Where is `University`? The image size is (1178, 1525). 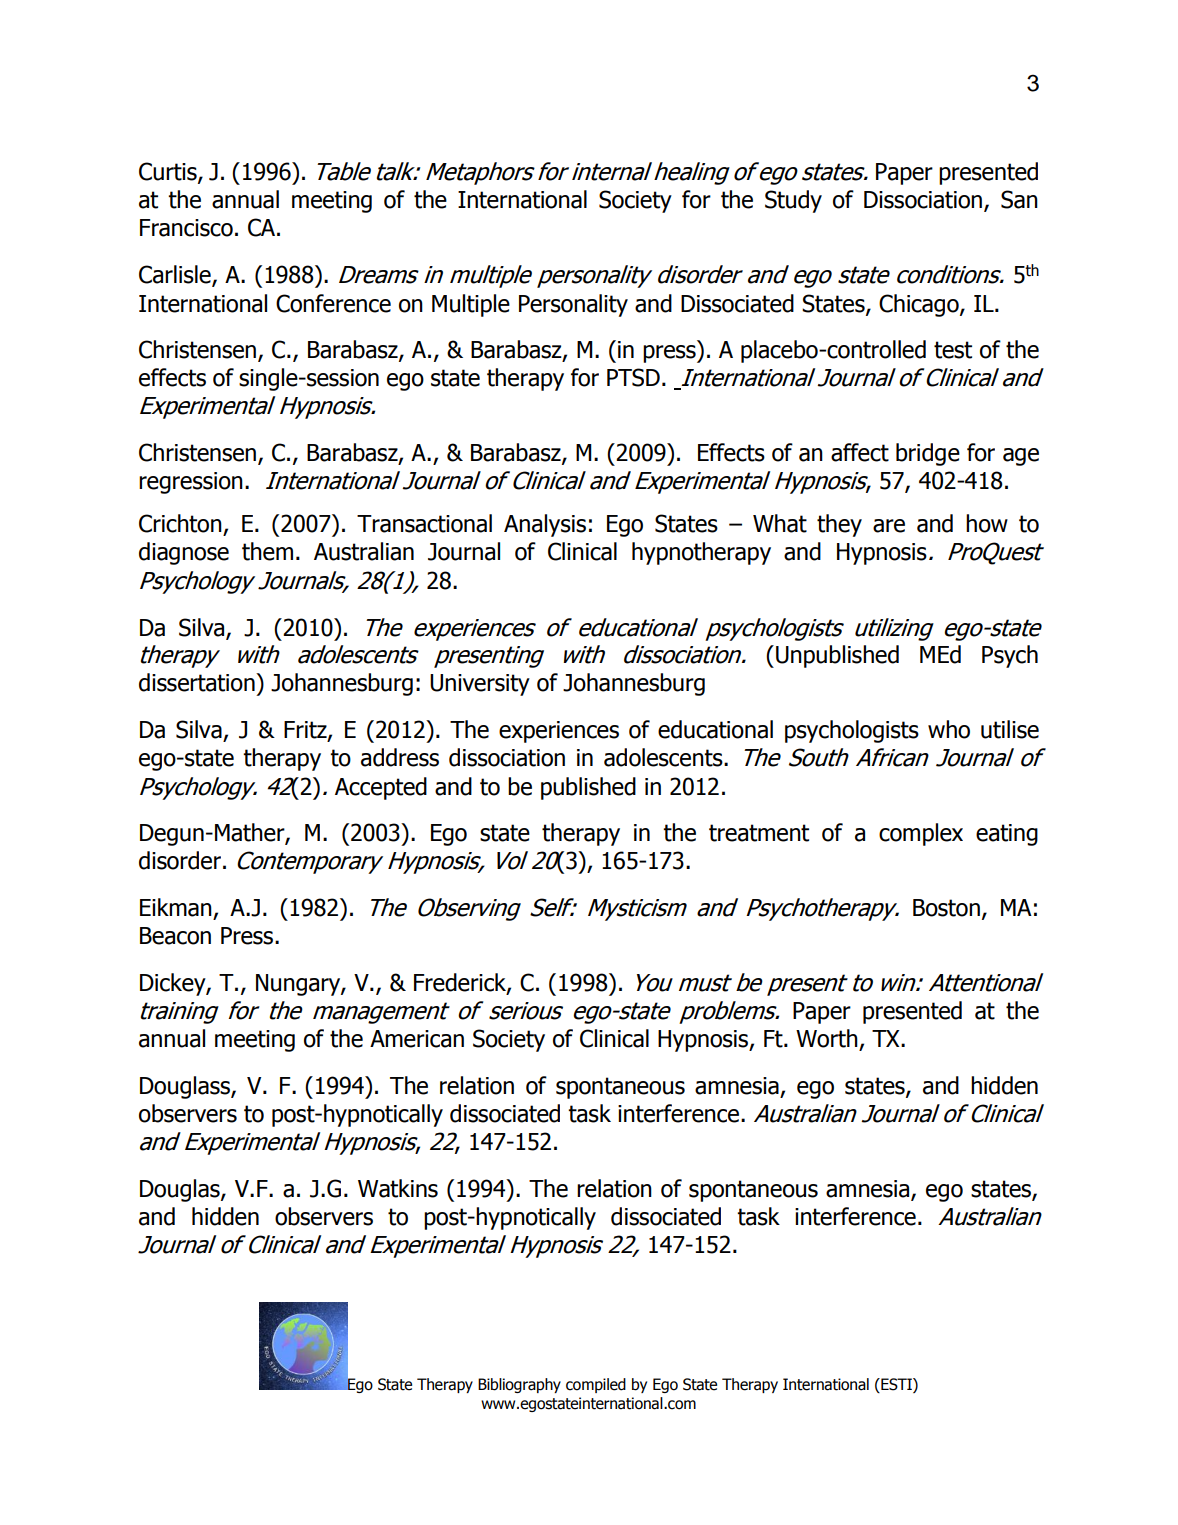 University is located at coordinates (480, 685).
